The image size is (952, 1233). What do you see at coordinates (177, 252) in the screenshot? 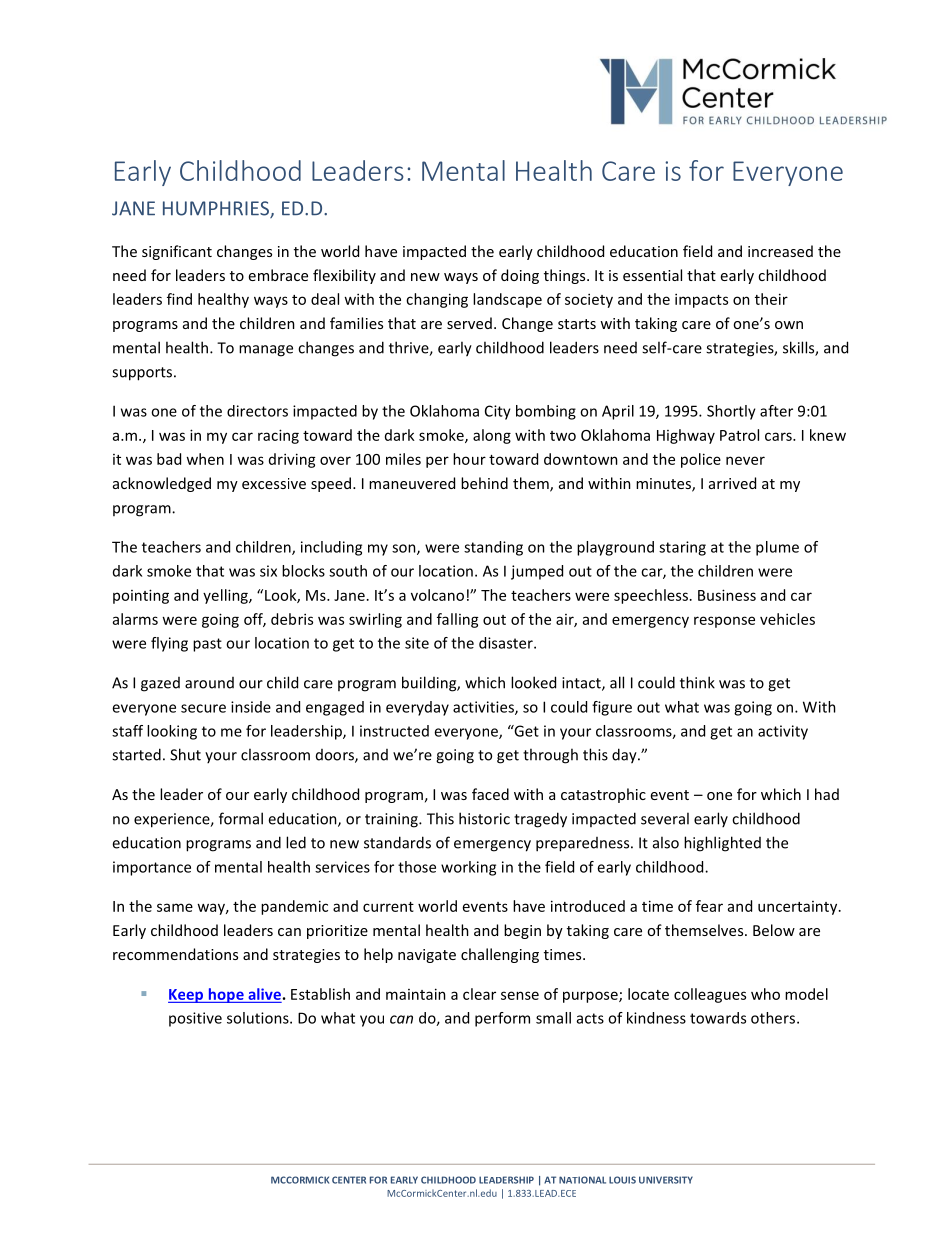
I see `significant` at bounding box center [177, 252].
